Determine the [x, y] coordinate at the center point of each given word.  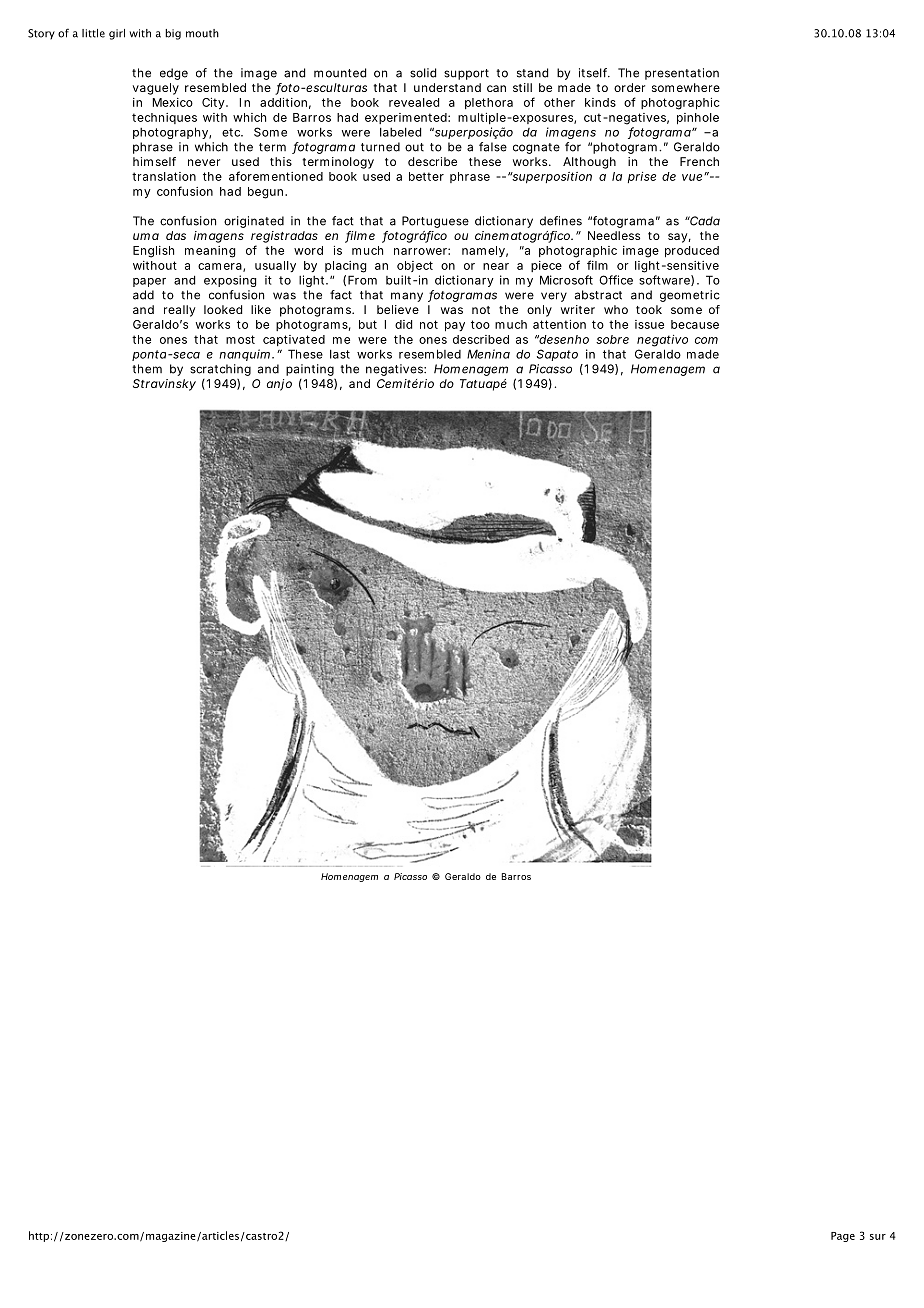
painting [310, 370]
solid [423, 73]
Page [843, 1237]
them [147, 369]
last [340, 354]
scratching [220, 370]
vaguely [156, 89]
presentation [682, 74]
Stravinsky [164, 385]
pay [455, 327]
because [695, 324]
